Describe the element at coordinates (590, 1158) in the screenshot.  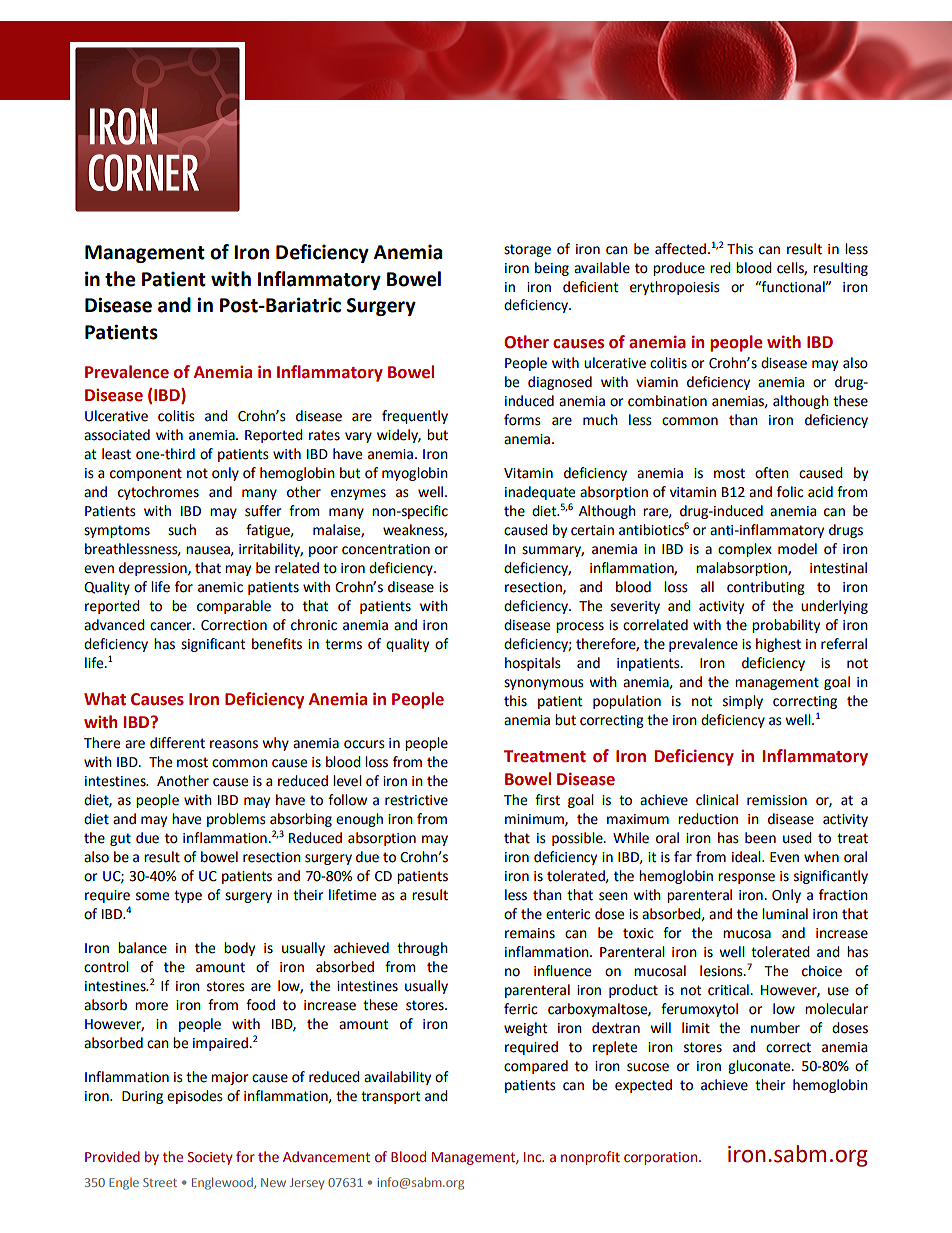
I see `nonprofit` at that location.
